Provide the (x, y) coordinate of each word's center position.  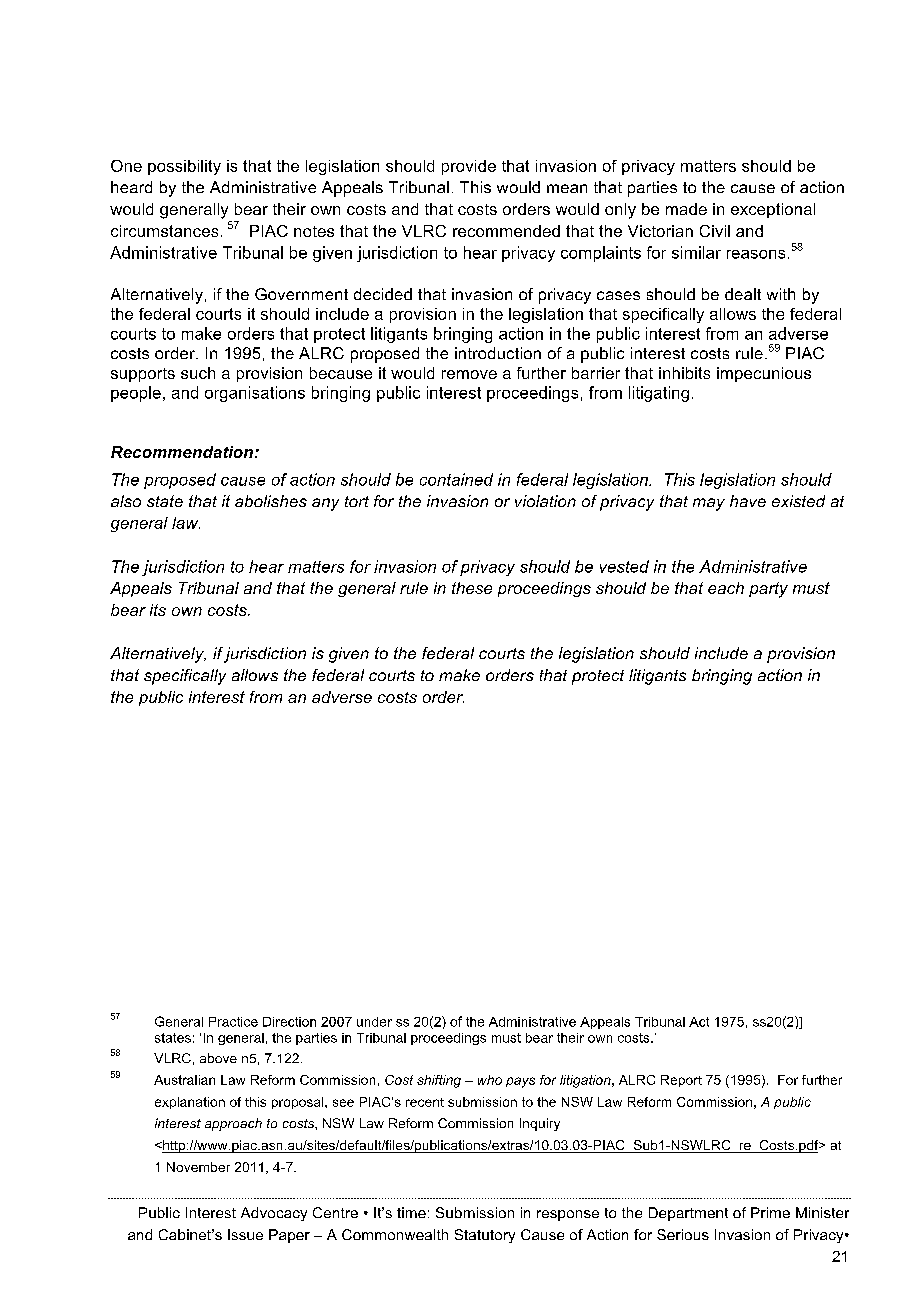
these (472, 588)
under (374, 1022)
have (748, 501)
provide (469, 167)
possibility (184, 167)
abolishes (271, 501)
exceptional (773, 210)
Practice (233, 1022)
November (198, 1167)
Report (681, 1081)
